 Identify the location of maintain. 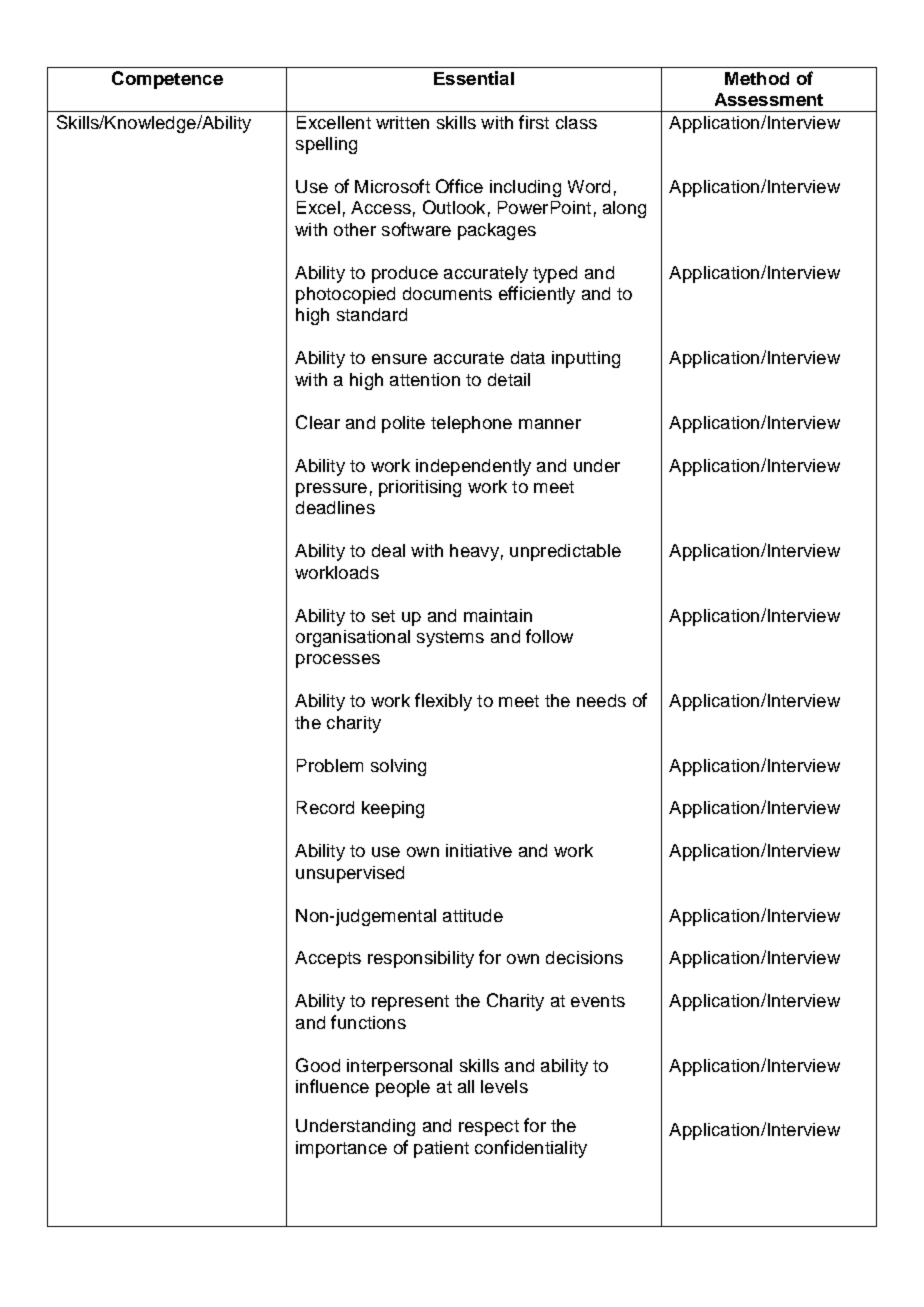
(498, 615).
